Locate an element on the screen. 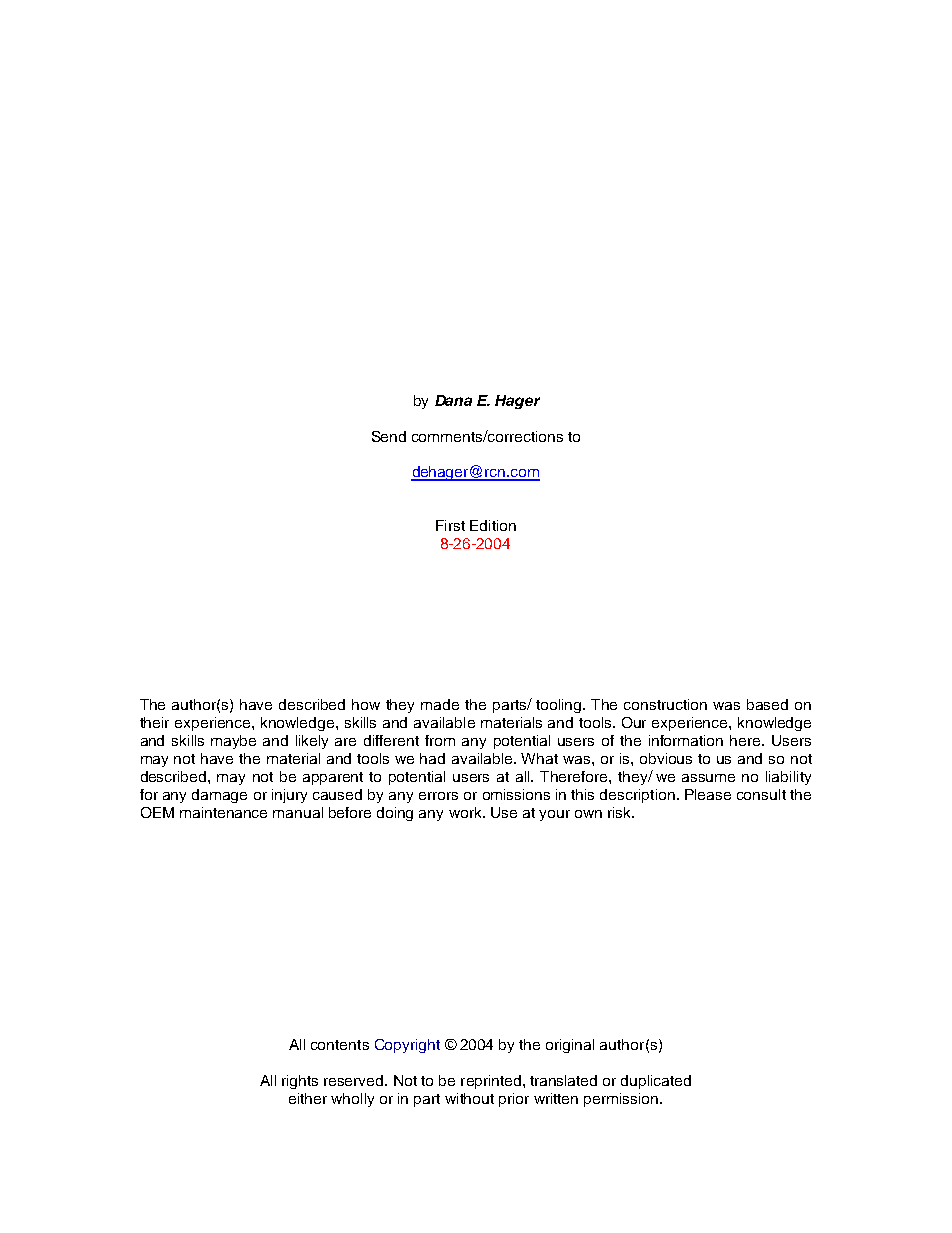  Edition is located at coordinates (493, 525).
